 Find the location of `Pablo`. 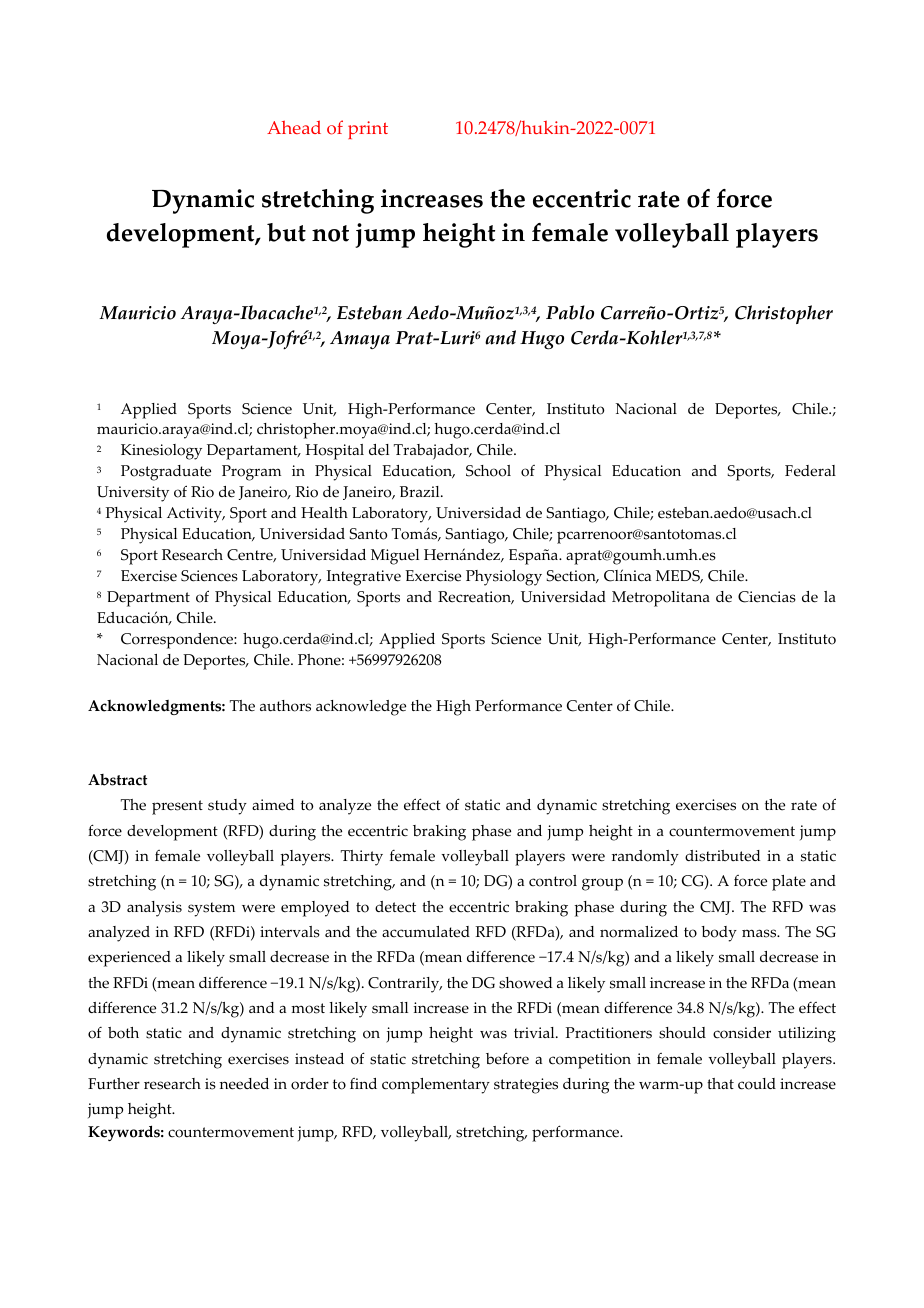

Pablo is located at coordinates (570, 312).
